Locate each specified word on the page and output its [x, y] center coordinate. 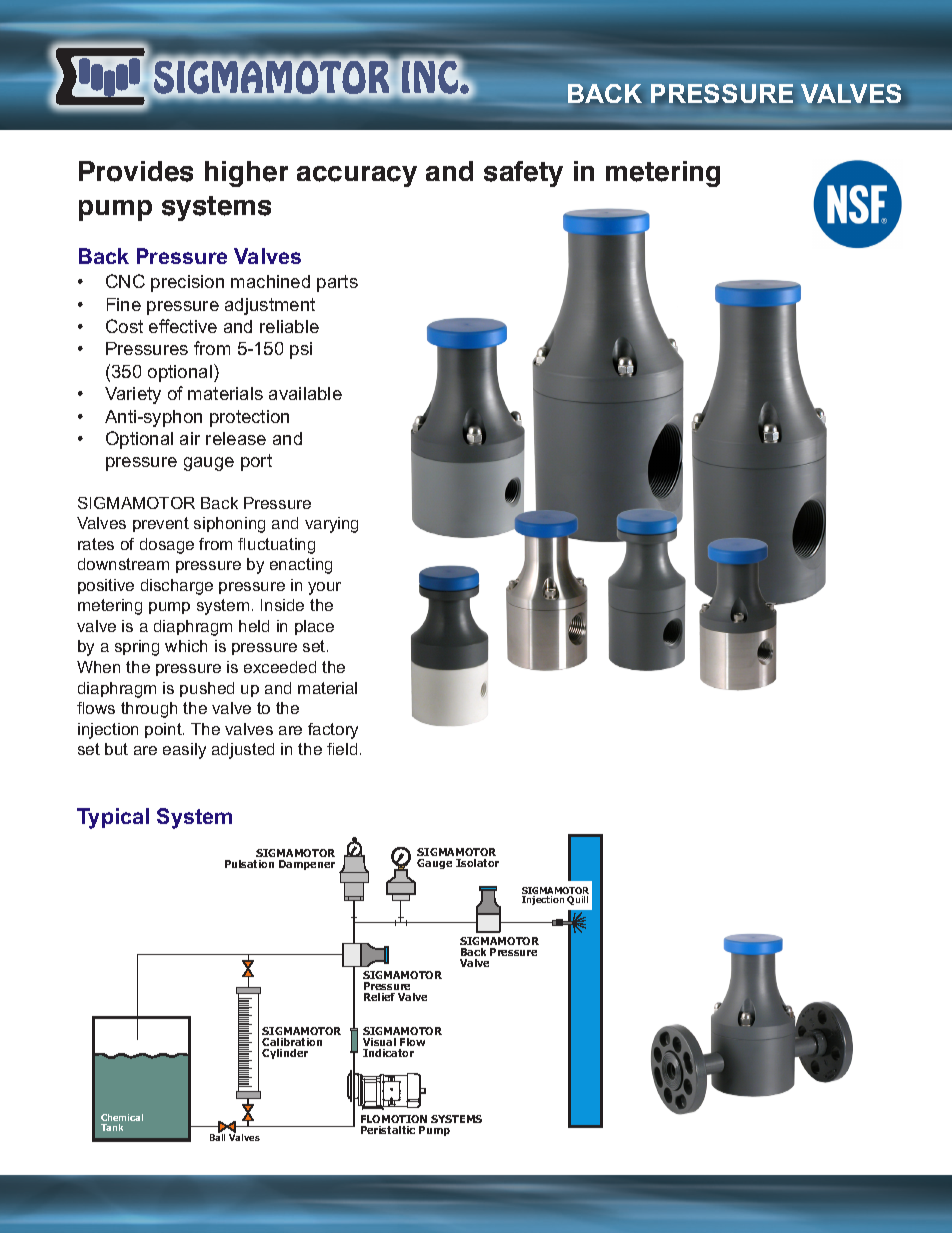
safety [523, 174]
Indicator [388, 1053]
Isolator [477, 863]
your [324, 588]
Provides [136, 171]
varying [331, 525]
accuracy [357, 176]
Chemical [122, 1117]
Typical [113, 818]
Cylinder [285, 1054]
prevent [161, 524]
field [342, 749]
